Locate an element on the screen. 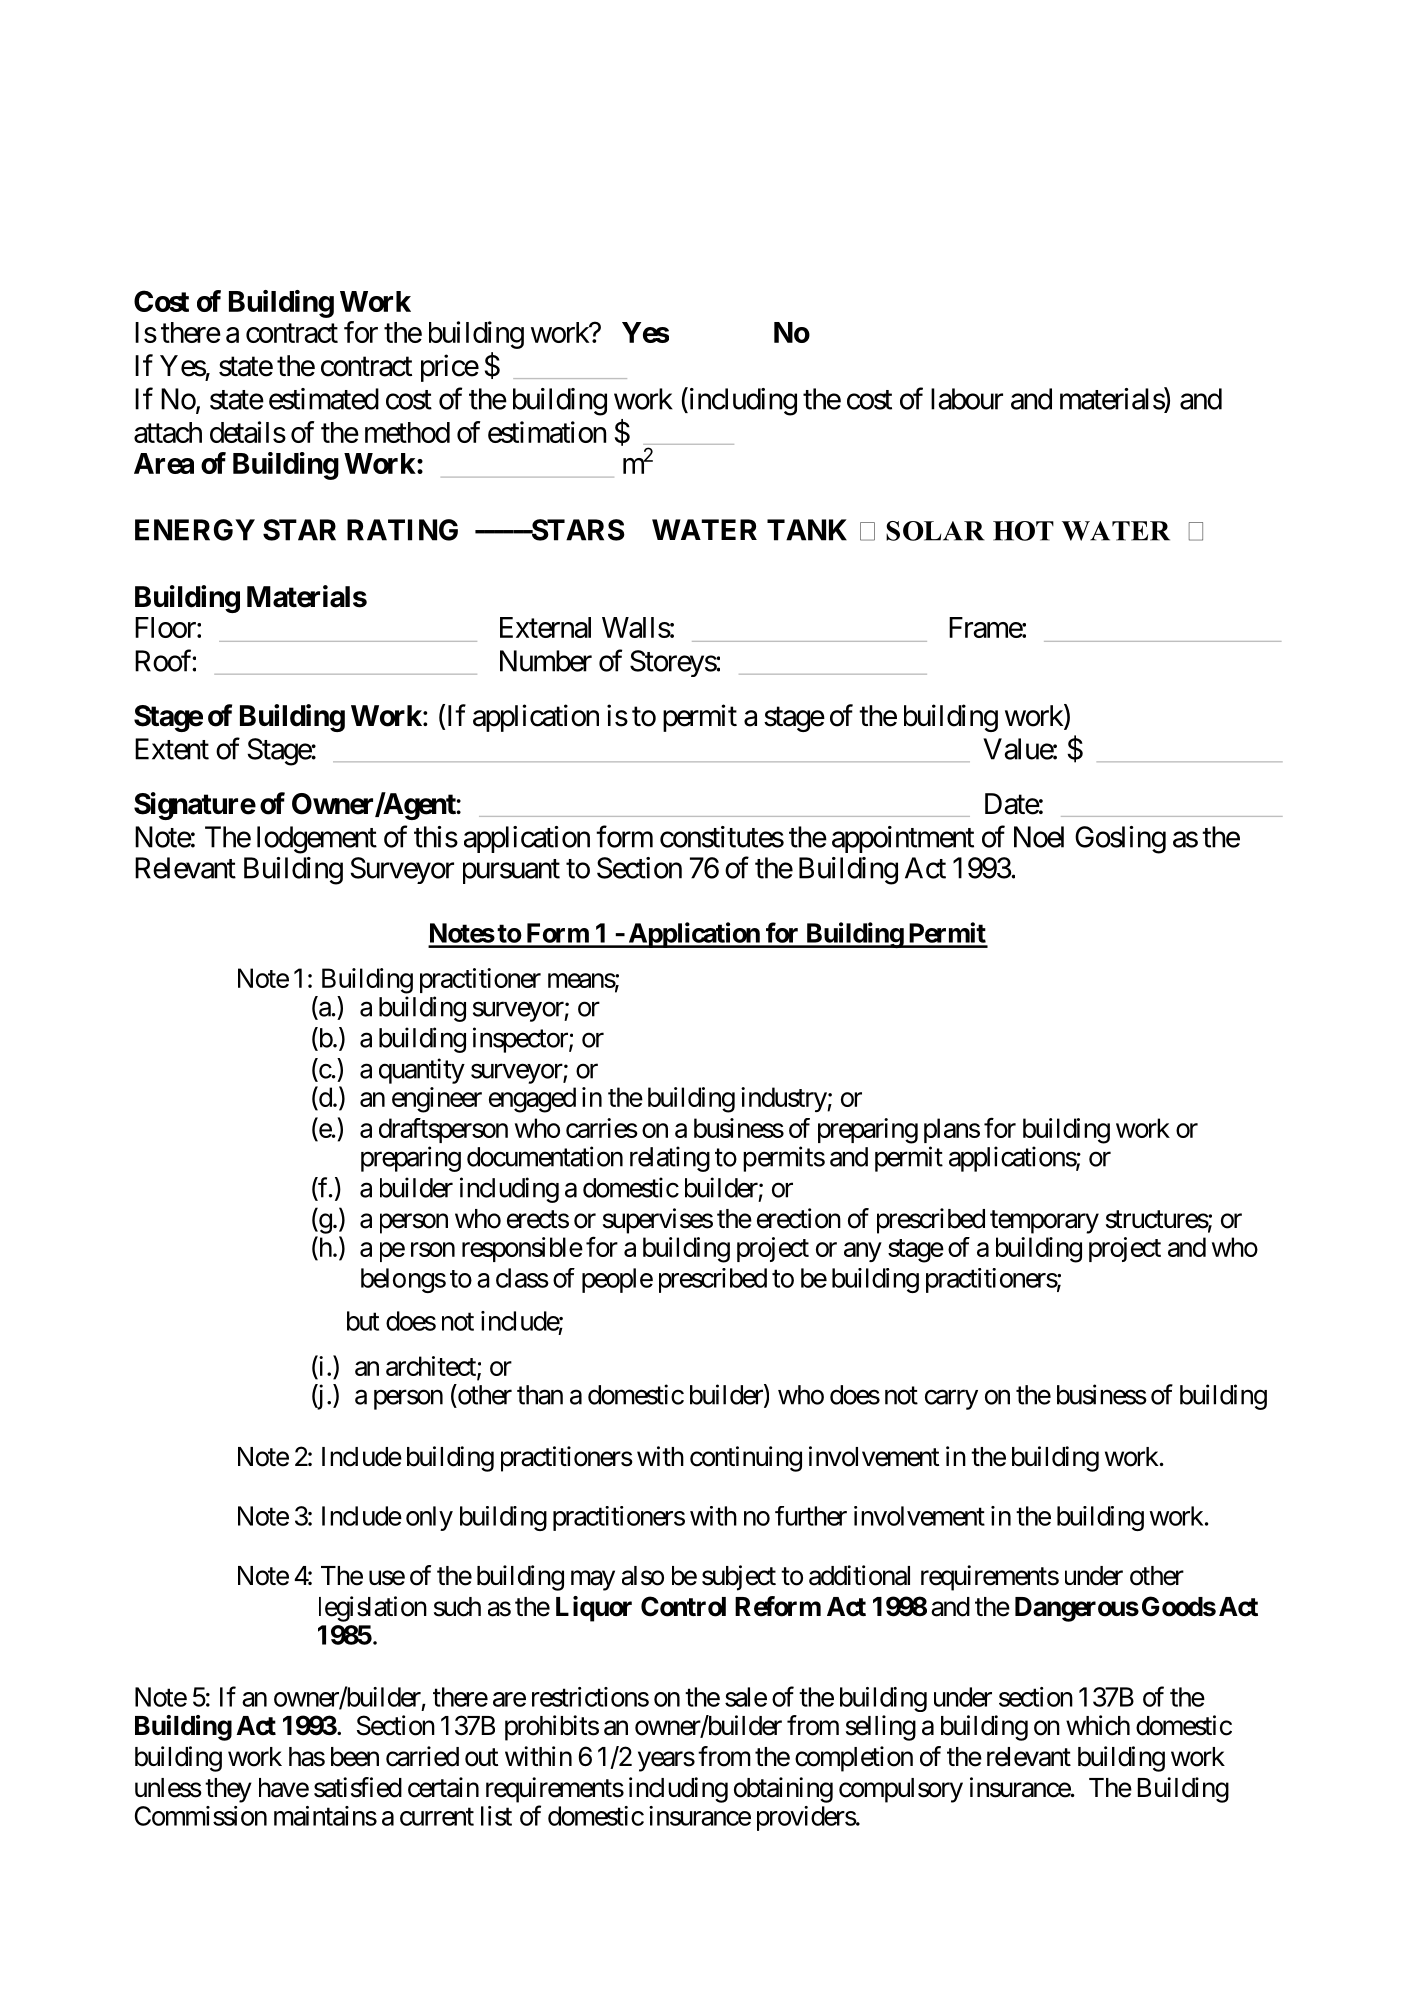 This screenshot has width=1416, height=2004. they is located at coordinates (228, 1790).
